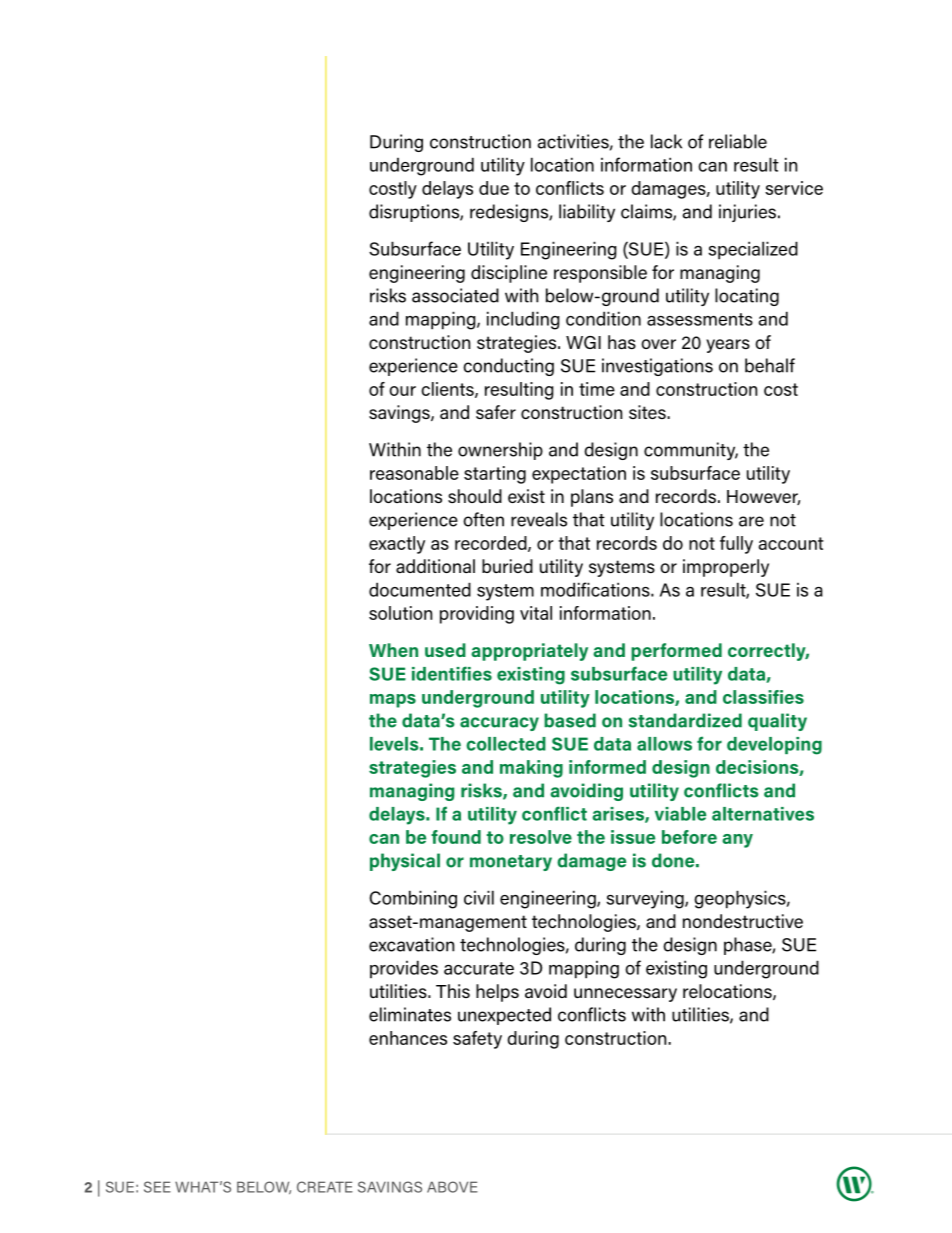 The image size is (952, 1233). I want to click on allows, so click(664, 744).
